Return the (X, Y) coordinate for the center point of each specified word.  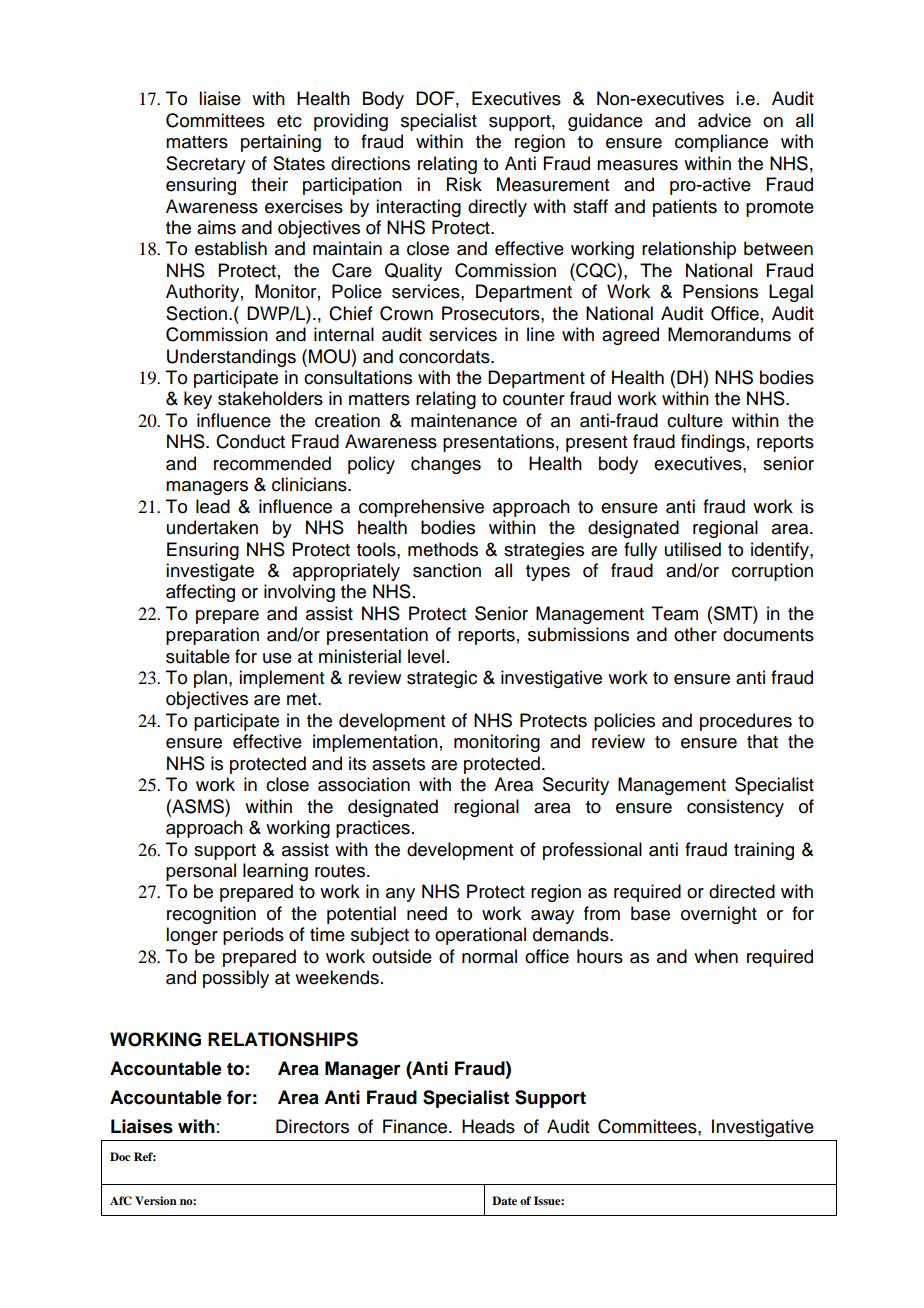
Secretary (206, 165)
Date (504, 1200)
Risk (464, 184)
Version (156, 1200)
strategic (442, 679)
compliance (721, 143)
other (695, 634)
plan (212, 679)
